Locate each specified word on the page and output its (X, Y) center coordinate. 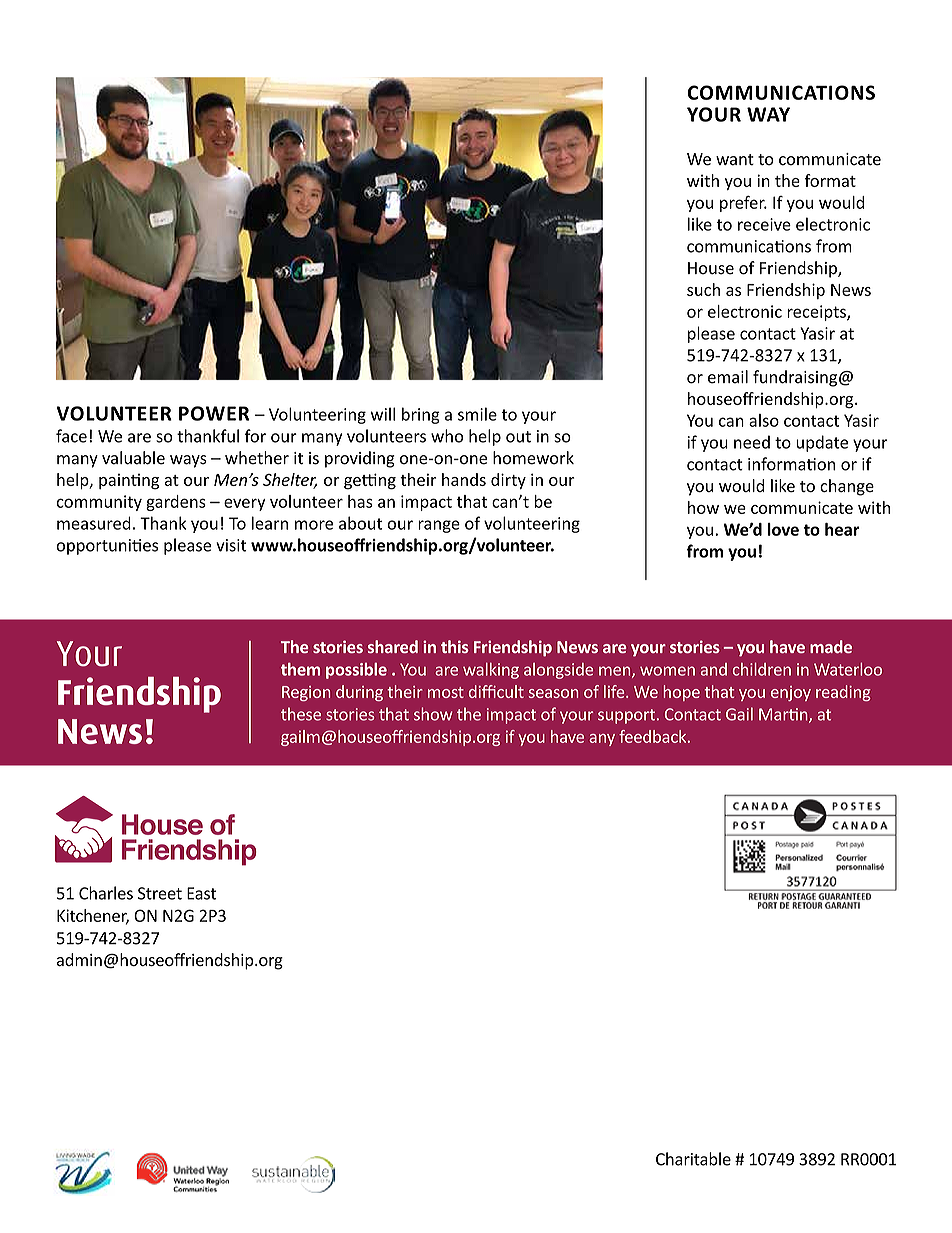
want (735, 160)
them (300, 669)
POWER (214, 413)
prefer (743, 204)
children (762, 669)
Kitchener (93, 916)
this (455, 646)
